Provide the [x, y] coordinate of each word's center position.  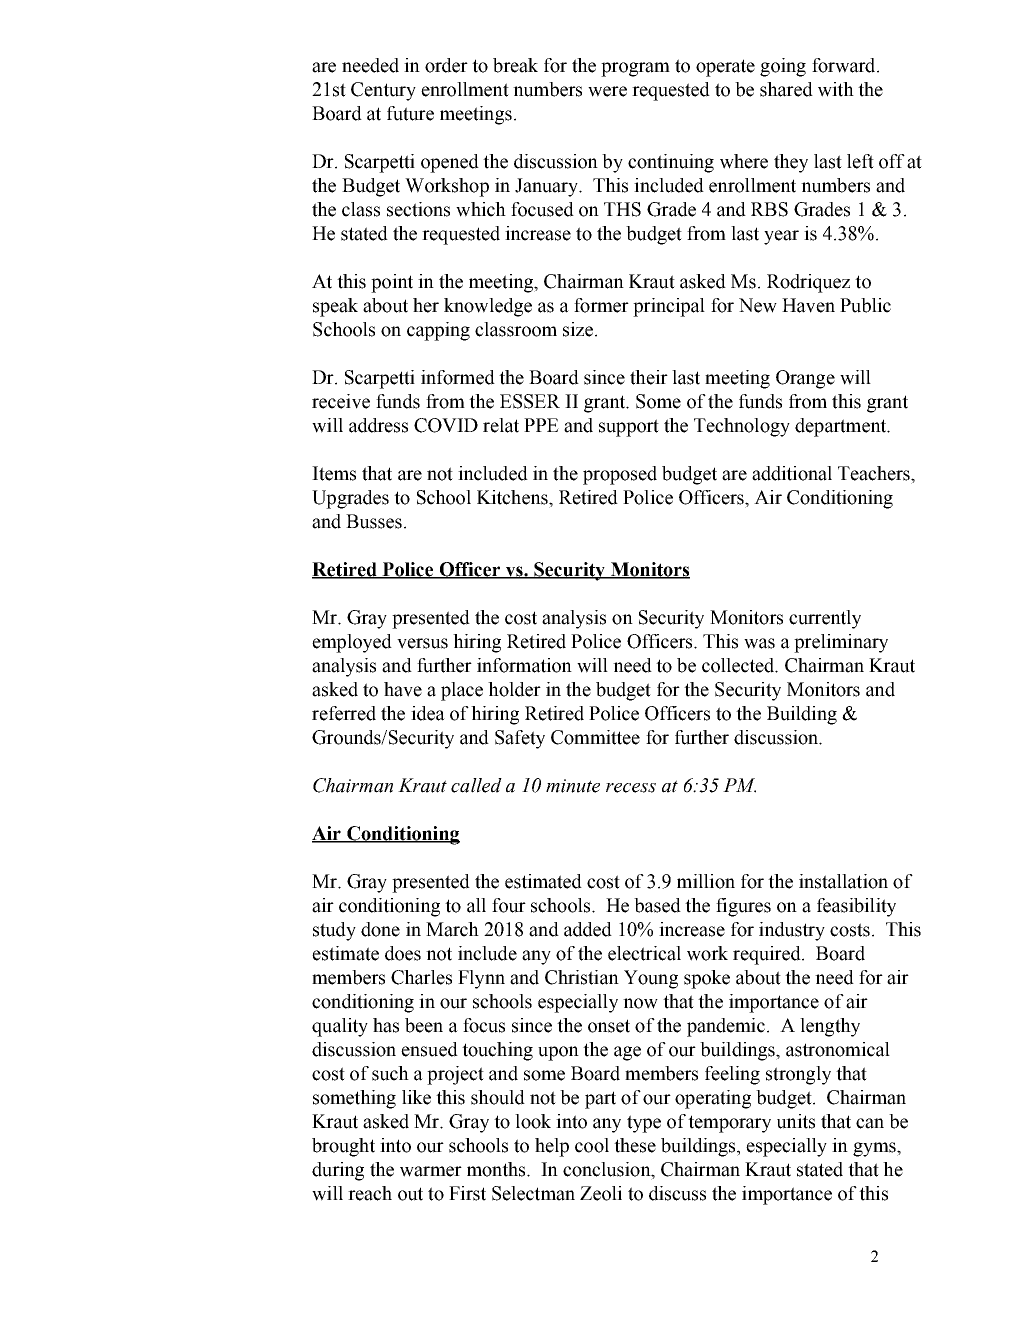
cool [592, 1145]
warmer [431, 1171]
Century [383, 91]
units [796, 1121]
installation [843, 881]
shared [786, 89]
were [607, 91]
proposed [620, 475]
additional [792, 473]
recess [631, 788]
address [378, 425]
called [476, 785]
